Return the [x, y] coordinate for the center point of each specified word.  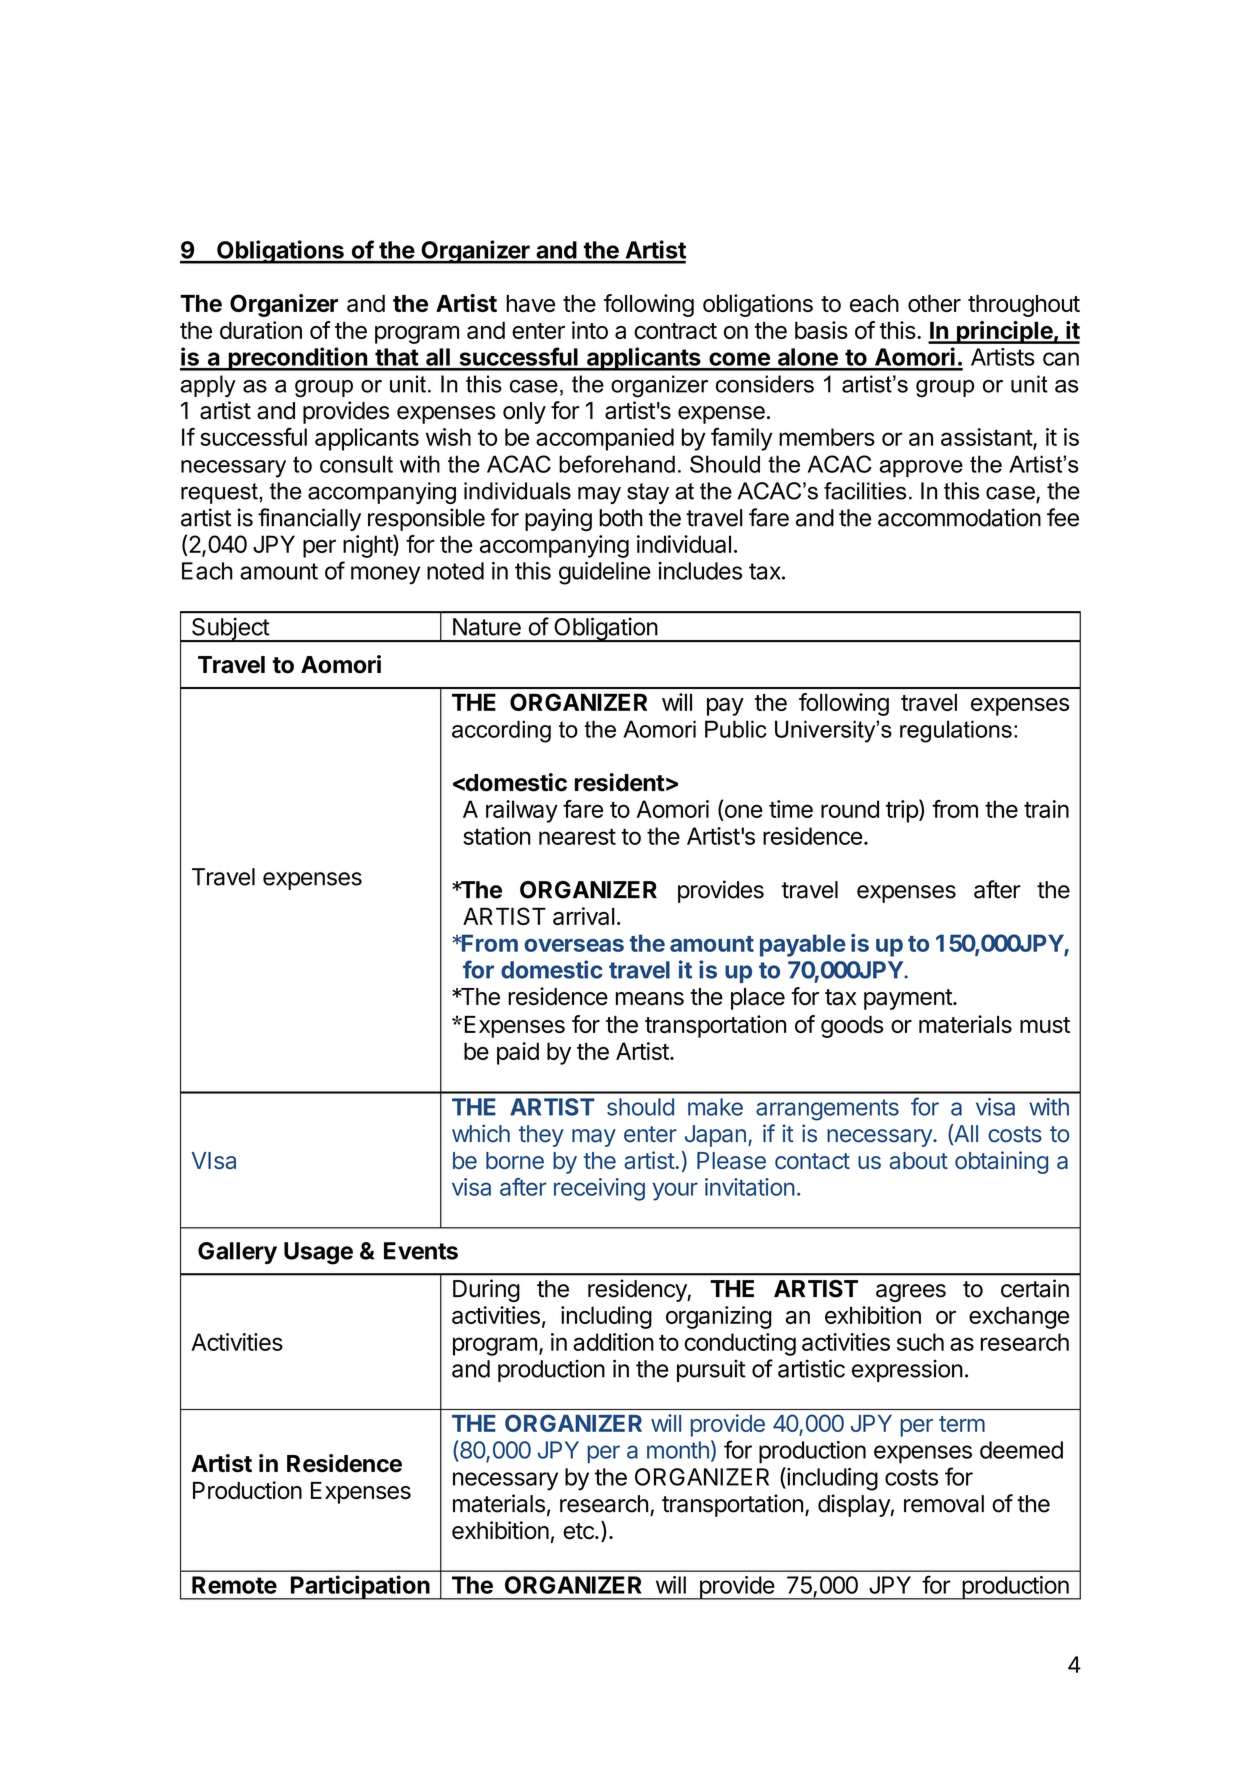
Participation [360, 1587]
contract [675, 331]
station [497, 836]
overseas [574, 945]
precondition [297, 359]
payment [909, 999]
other [934, 303]
